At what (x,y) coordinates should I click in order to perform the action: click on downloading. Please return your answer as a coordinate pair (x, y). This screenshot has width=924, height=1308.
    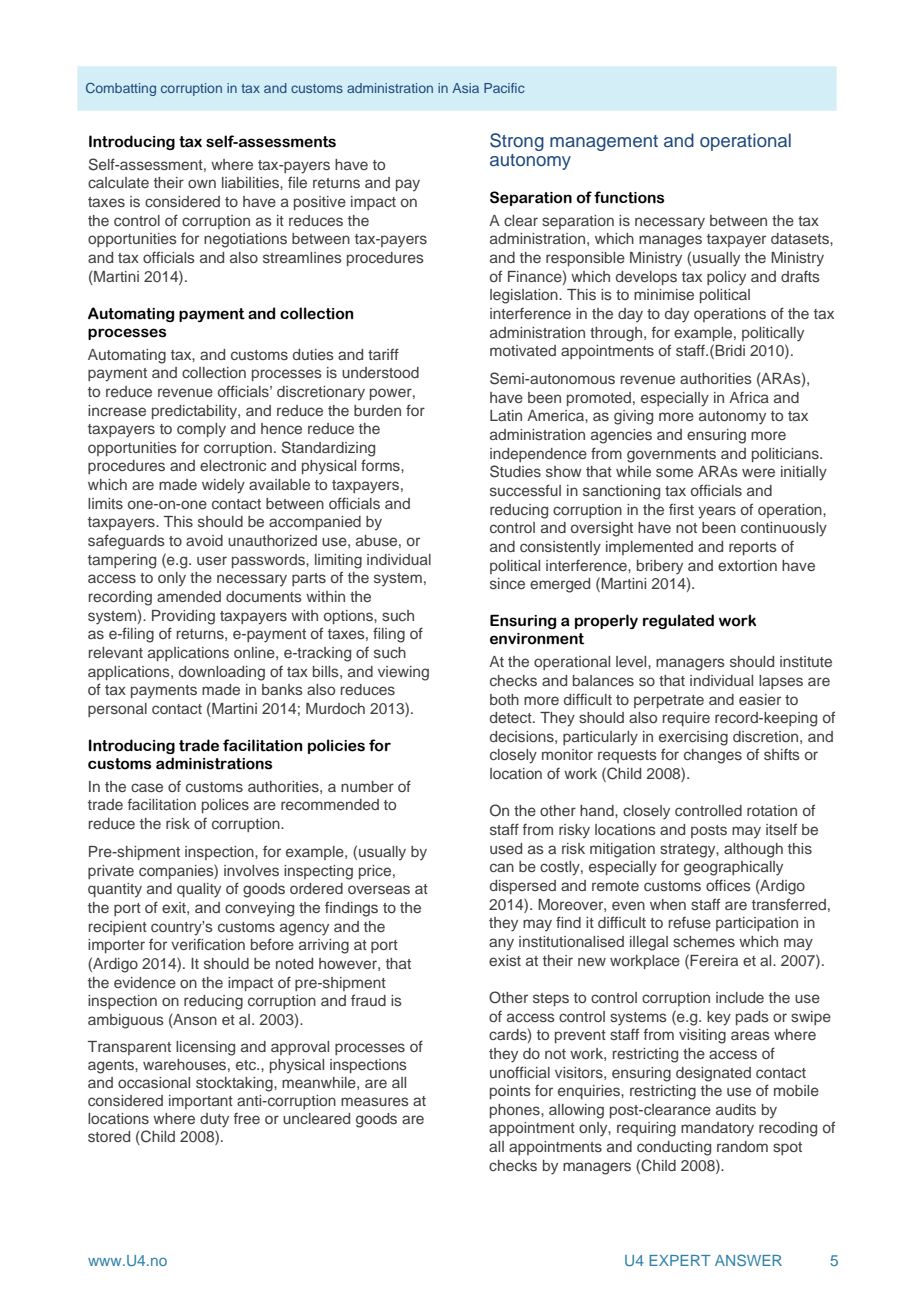
    Looking at the image, I should click on (222, 673).
